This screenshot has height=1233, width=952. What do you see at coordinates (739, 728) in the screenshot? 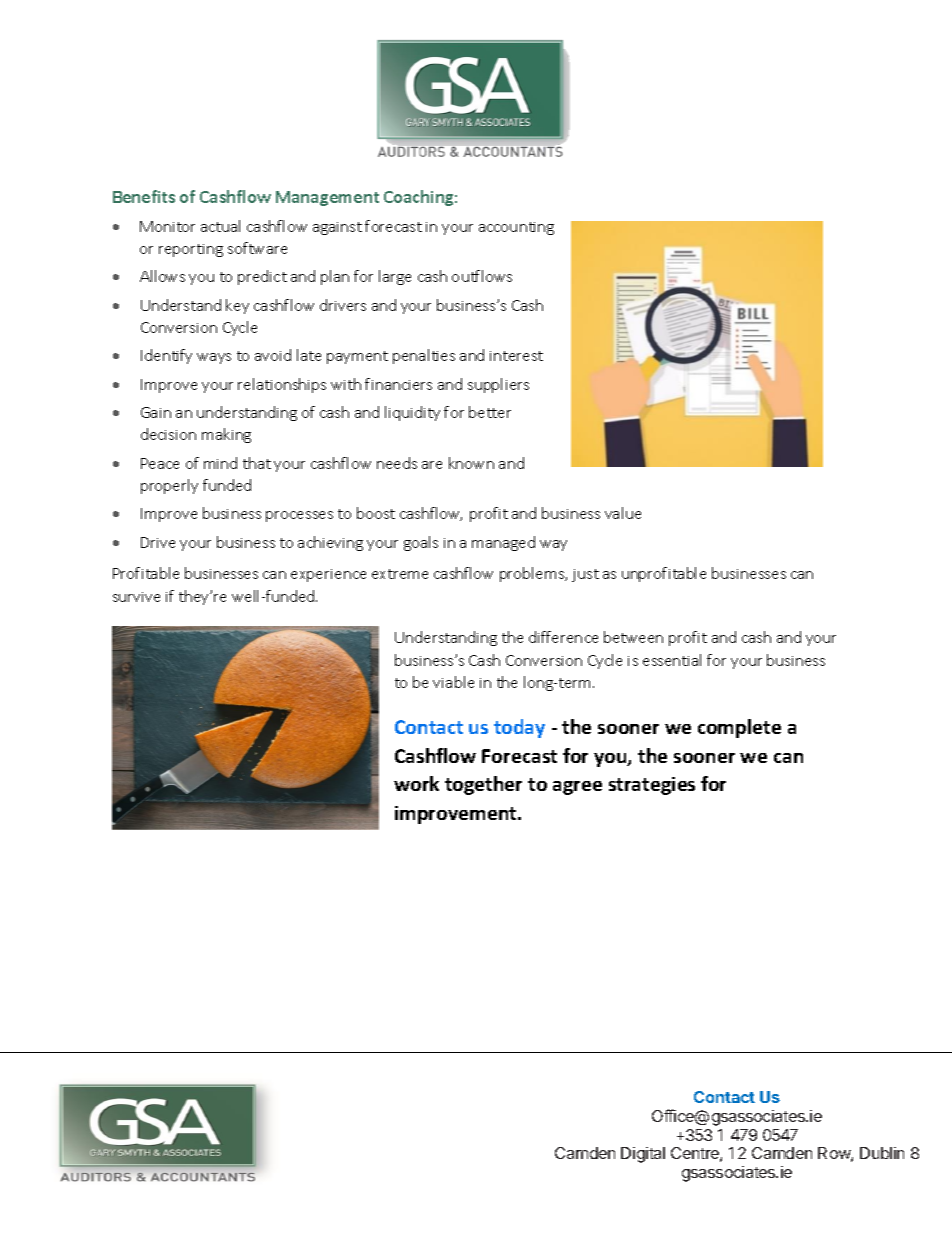
I see `complete` at bounding box center [739, 728].
